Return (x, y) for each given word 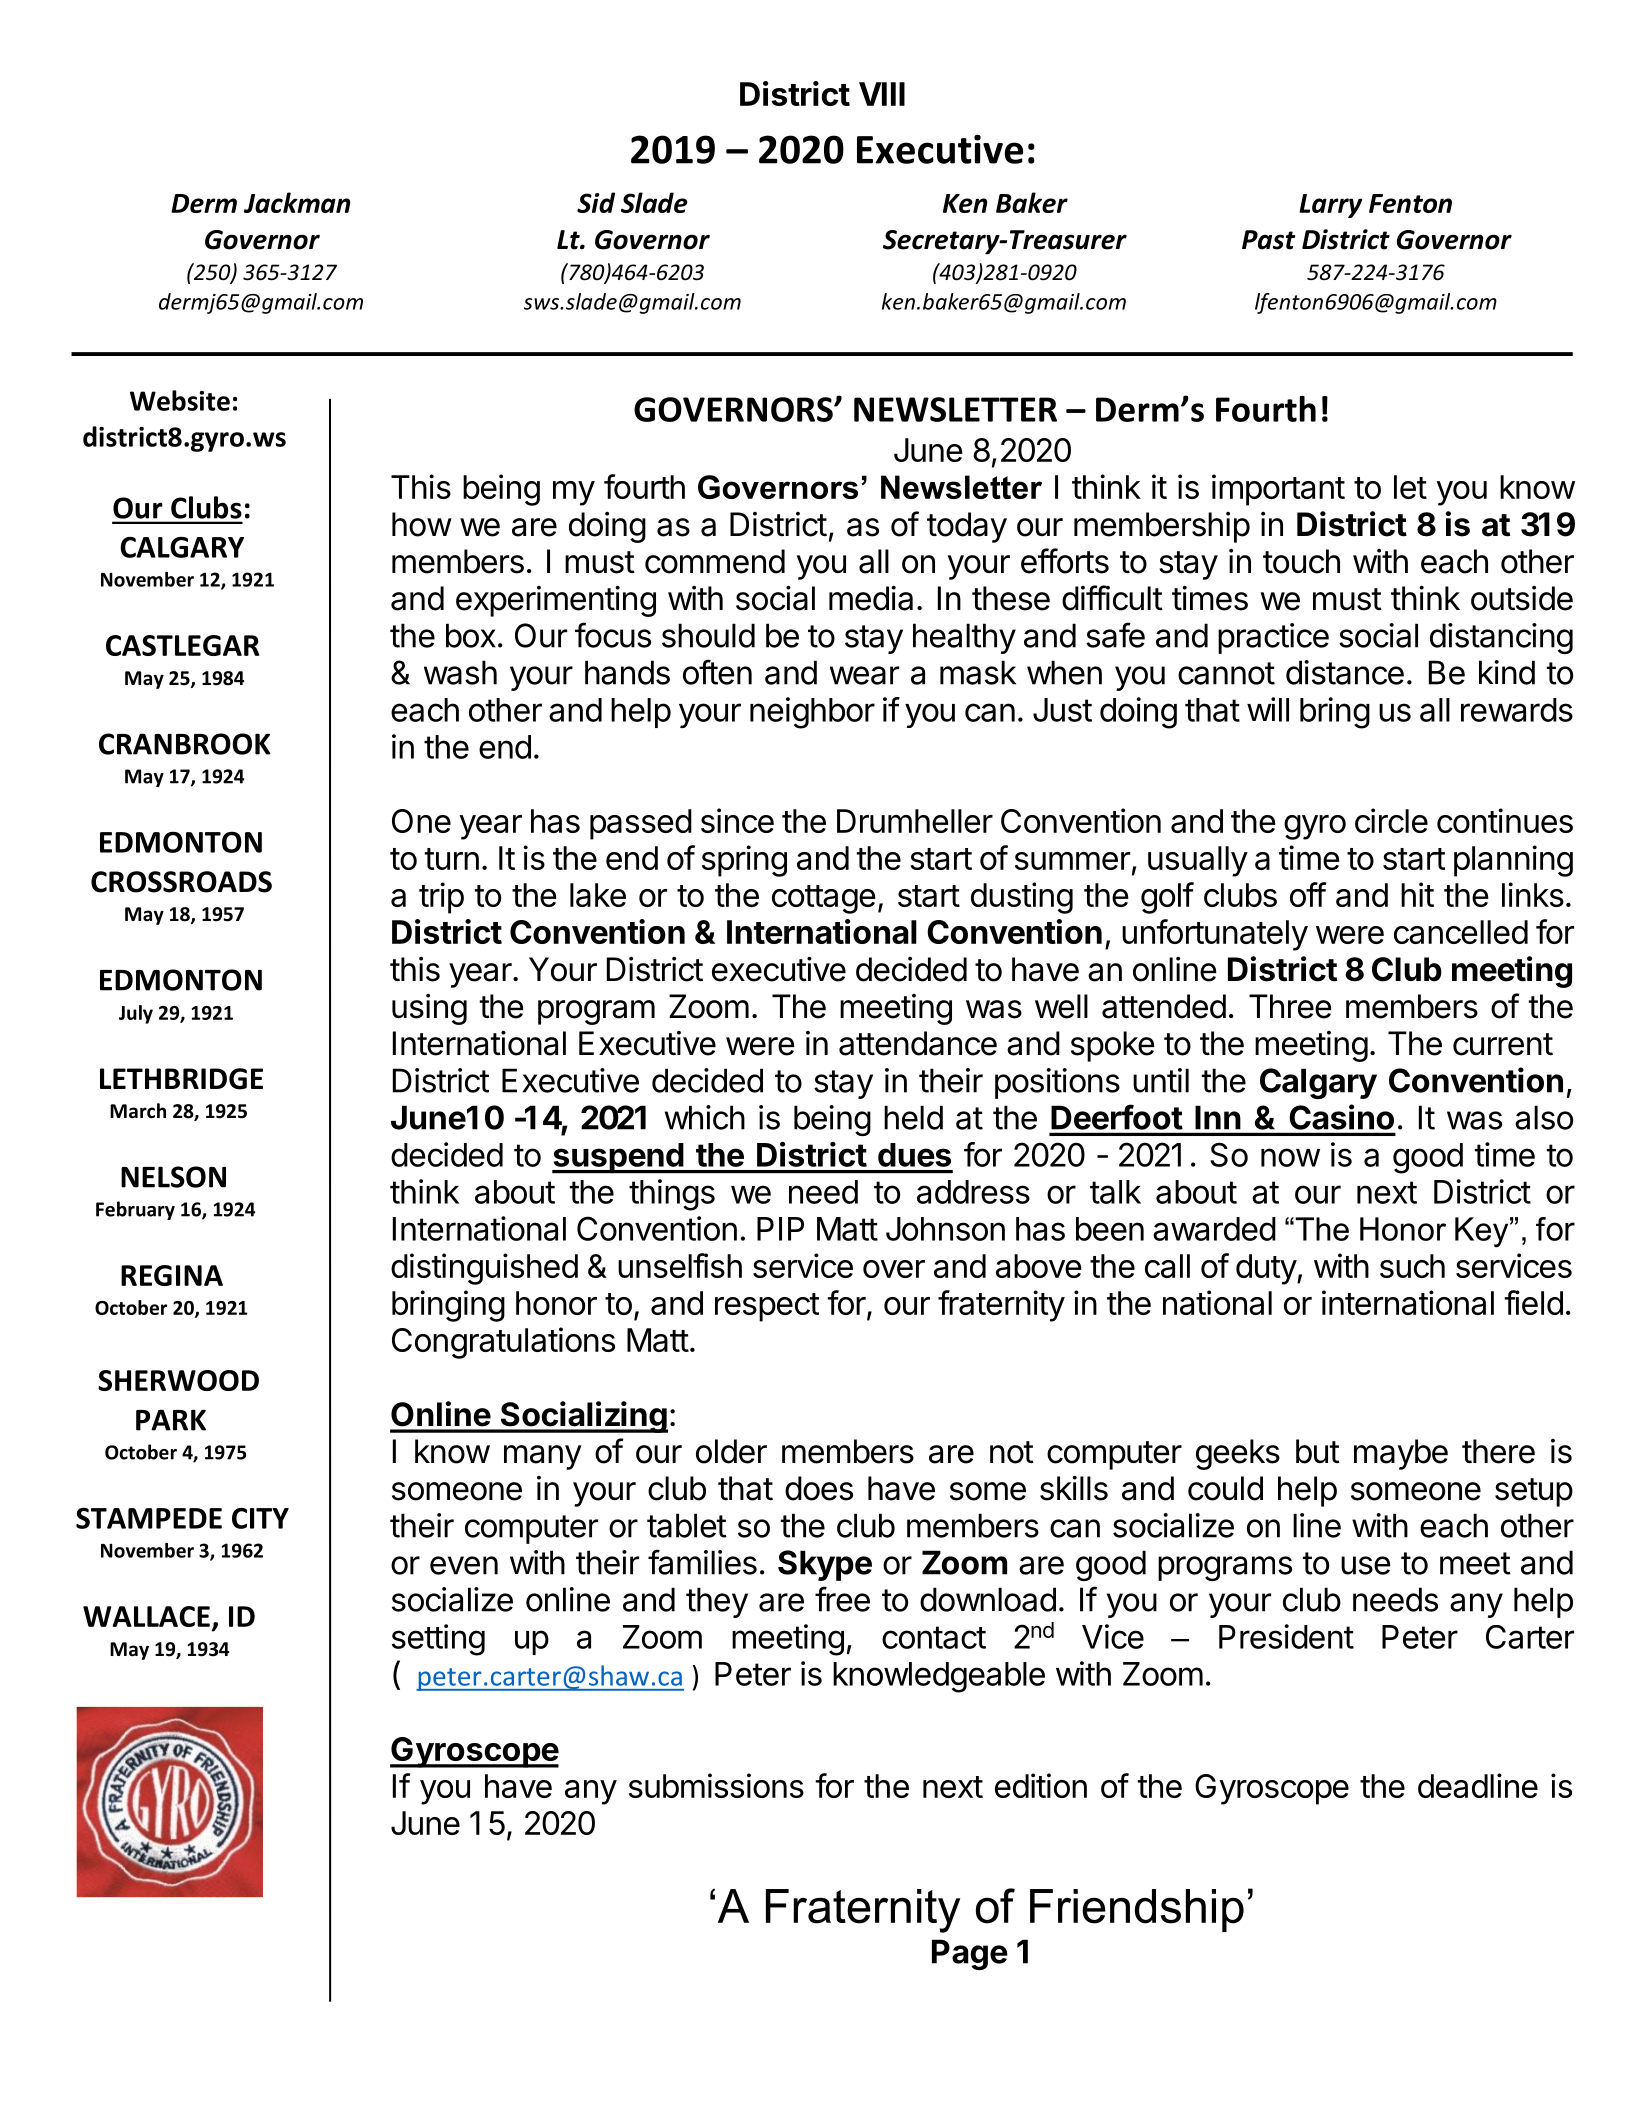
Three (1290, 1006)
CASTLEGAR (182, 645)
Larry (1330, 206)
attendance (918, 1043)
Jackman (297, 202)
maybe (1401, 1454)
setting (438, 1640)
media (871, 598)
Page (970, 1954)
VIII (882, 94)
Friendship (1137, 1910)
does (819, 1488)
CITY (260, 1518)
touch (1301, 561)
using (429, 1009)
